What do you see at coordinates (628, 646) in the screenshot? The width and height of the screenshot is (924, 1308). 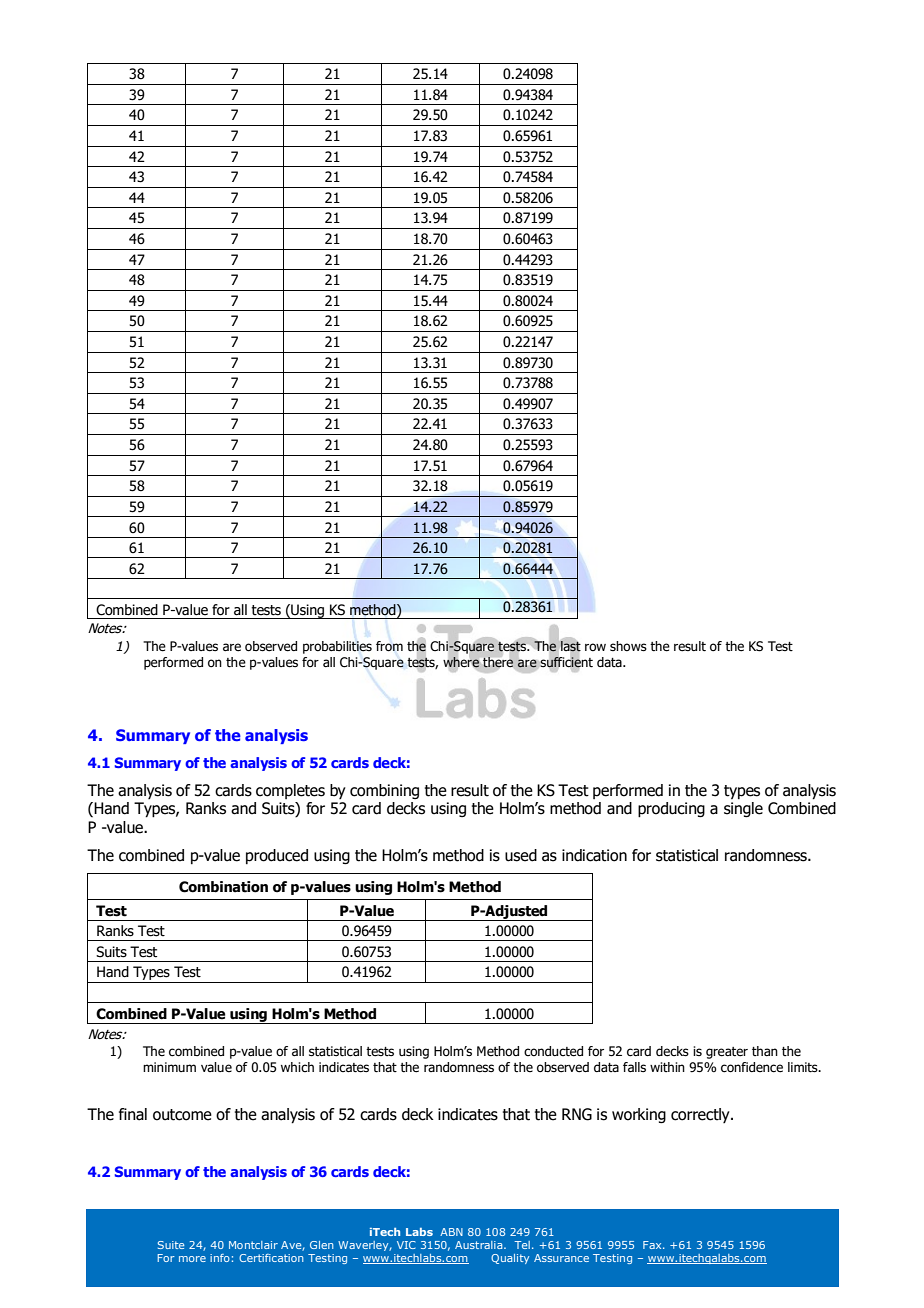 I see `shows` at bounding box center [628, 646].
